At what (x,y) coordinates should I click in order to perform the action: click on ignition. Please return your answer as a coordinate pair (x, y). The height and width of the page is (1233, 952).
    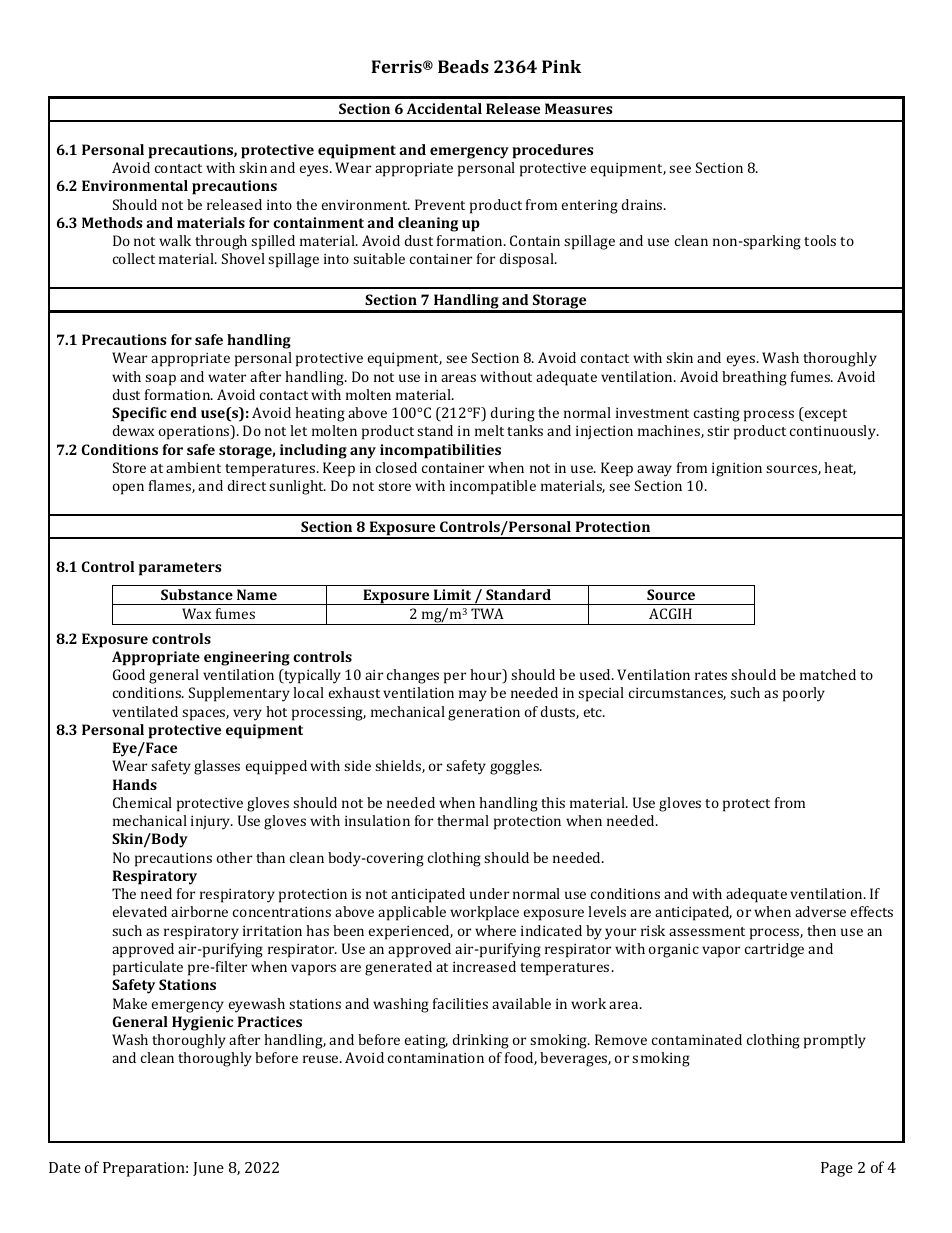
    Looking at the image, I should click on (737, 470).
